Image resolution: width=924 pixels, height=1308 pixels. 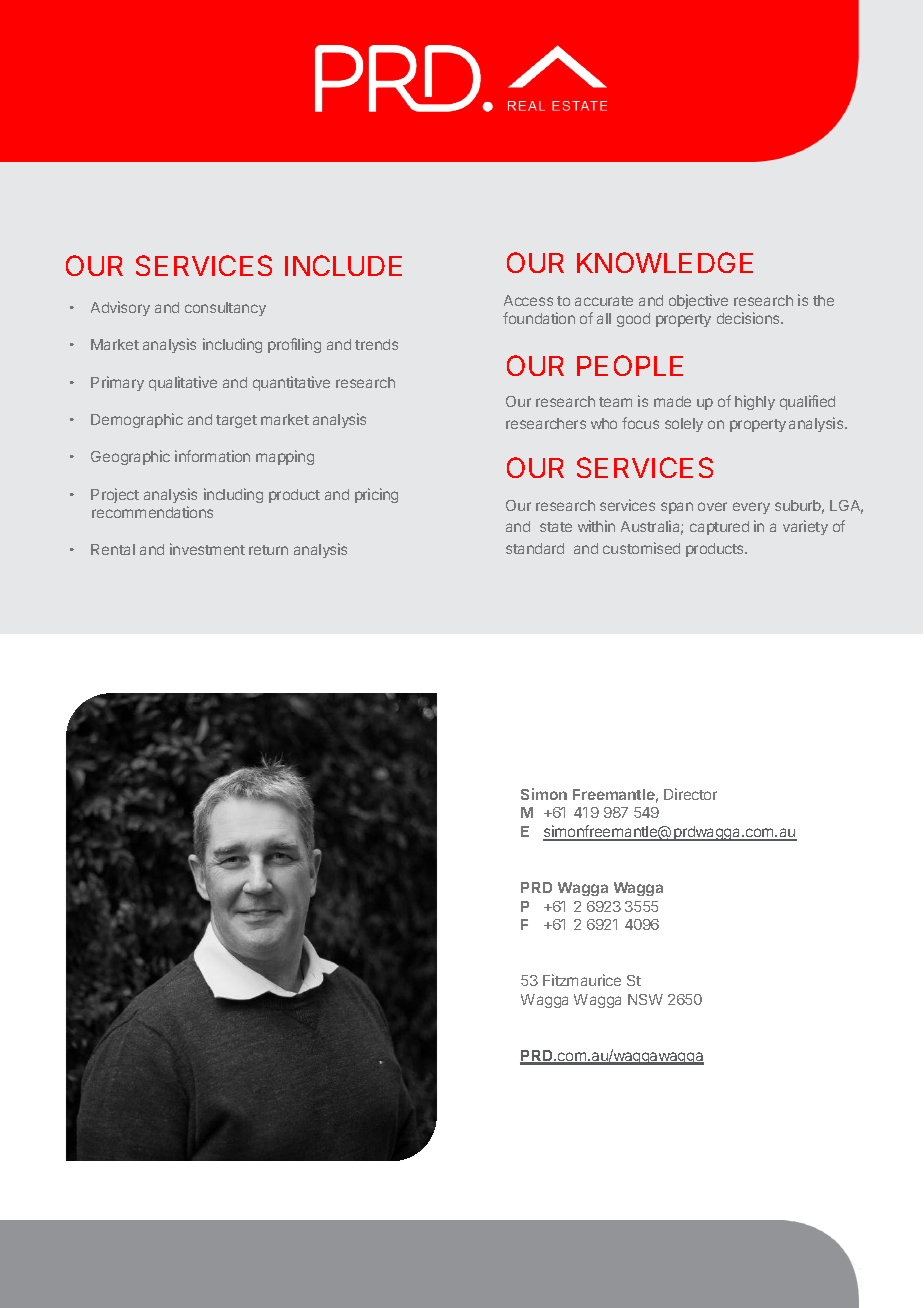 I want to click on pricing, so click(x=376, y=495).
